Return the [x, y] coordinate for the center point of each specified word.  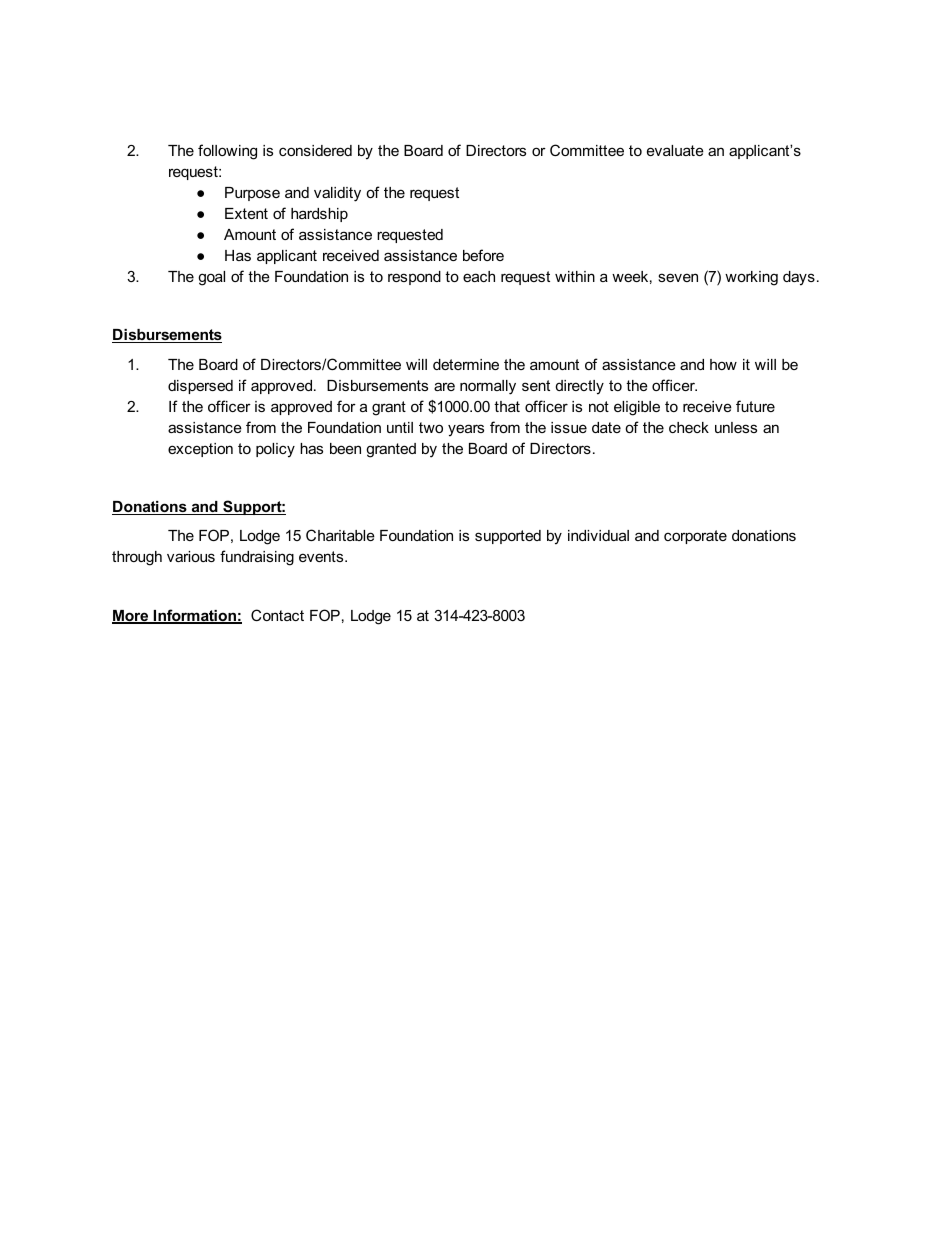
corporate [695, 537]
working [751, 278]
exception [200, 450]
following [227, 152]
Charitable [340, 535]
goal [211, 278]
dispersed [200, 387]
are [444, 386]
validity [337, 194]
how [723, 364]
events [322, 556]
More [131, 617]
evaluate [675, 150]
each [479, 276]
